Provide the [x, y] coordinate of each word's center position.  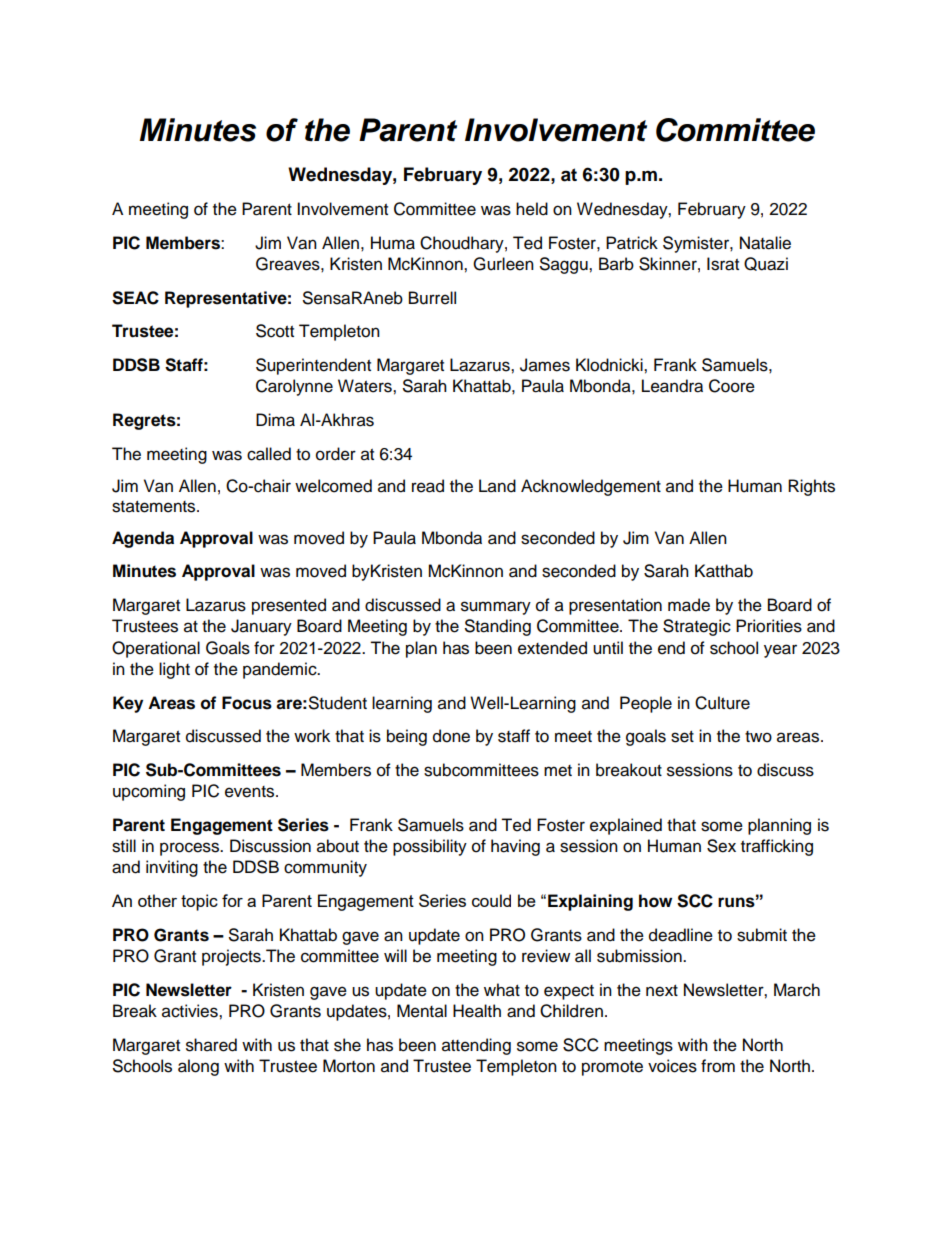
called [269, 454]
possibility [430, 847]
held [532, 209]
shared [211, 1045]
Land [497, 486]
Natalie [765, 243]
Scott [275, 331]
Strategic [697, 627]
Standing [498, 627]
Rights [811, 487]
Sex [721, 846]
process [191, 849]
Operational [156, 649]
